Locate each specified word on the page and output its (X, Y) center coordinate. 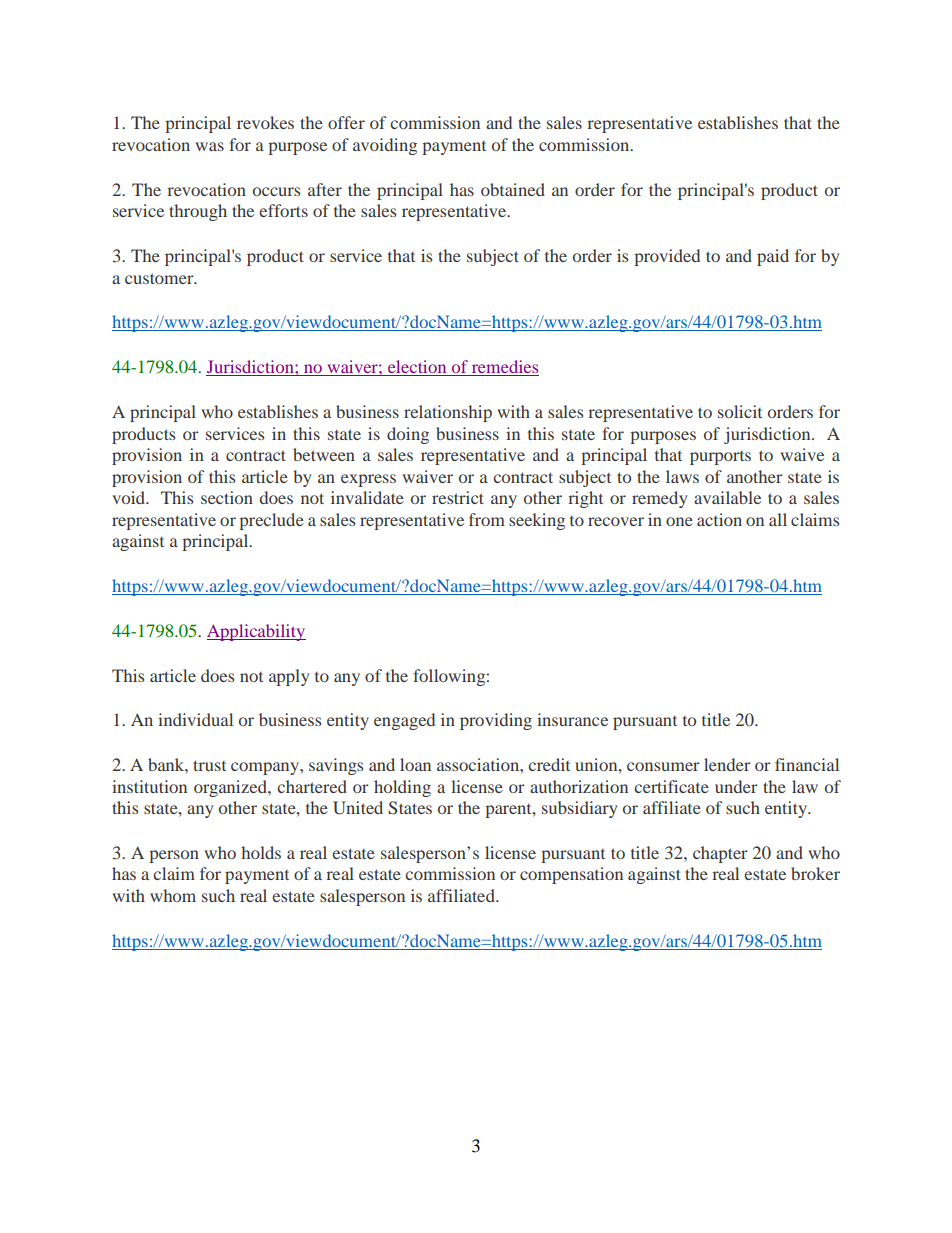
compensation (571, 875)
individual (195, 719)
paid (773, 257)
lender (727, 764)
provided (667, 257)
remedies (504, 368)
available (727, 497)
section (227, 497)
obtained (513, 189)
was (209, 146)
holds (261, 852)
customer (160, 278)
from (487, 519)
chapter (720, 854)
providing (496, 721)
